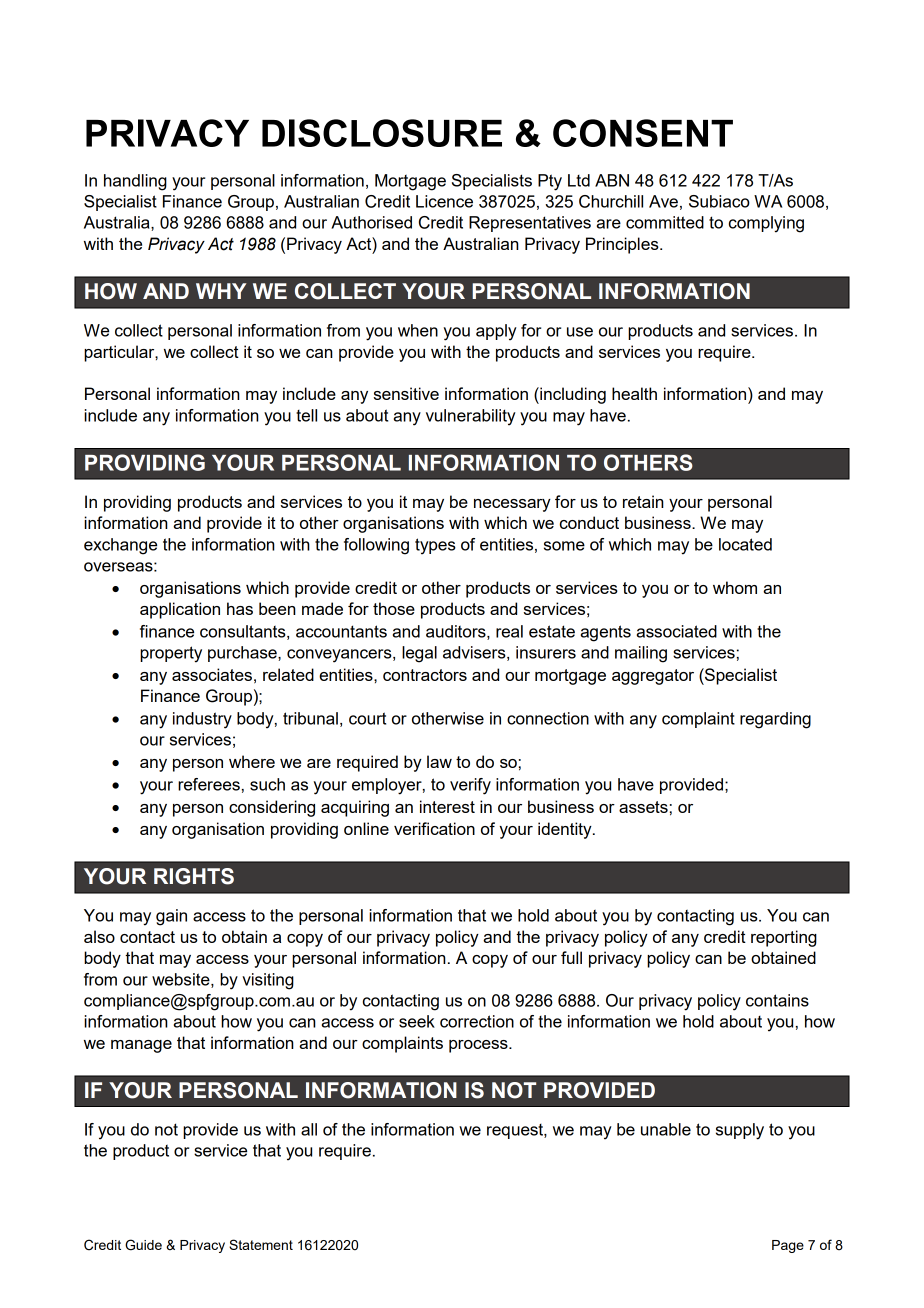 Image resolution: width=924 pixels, height=1308 pixels. Describe the element at coordinates (735, 587) in the document. I see `whom` at that location.
